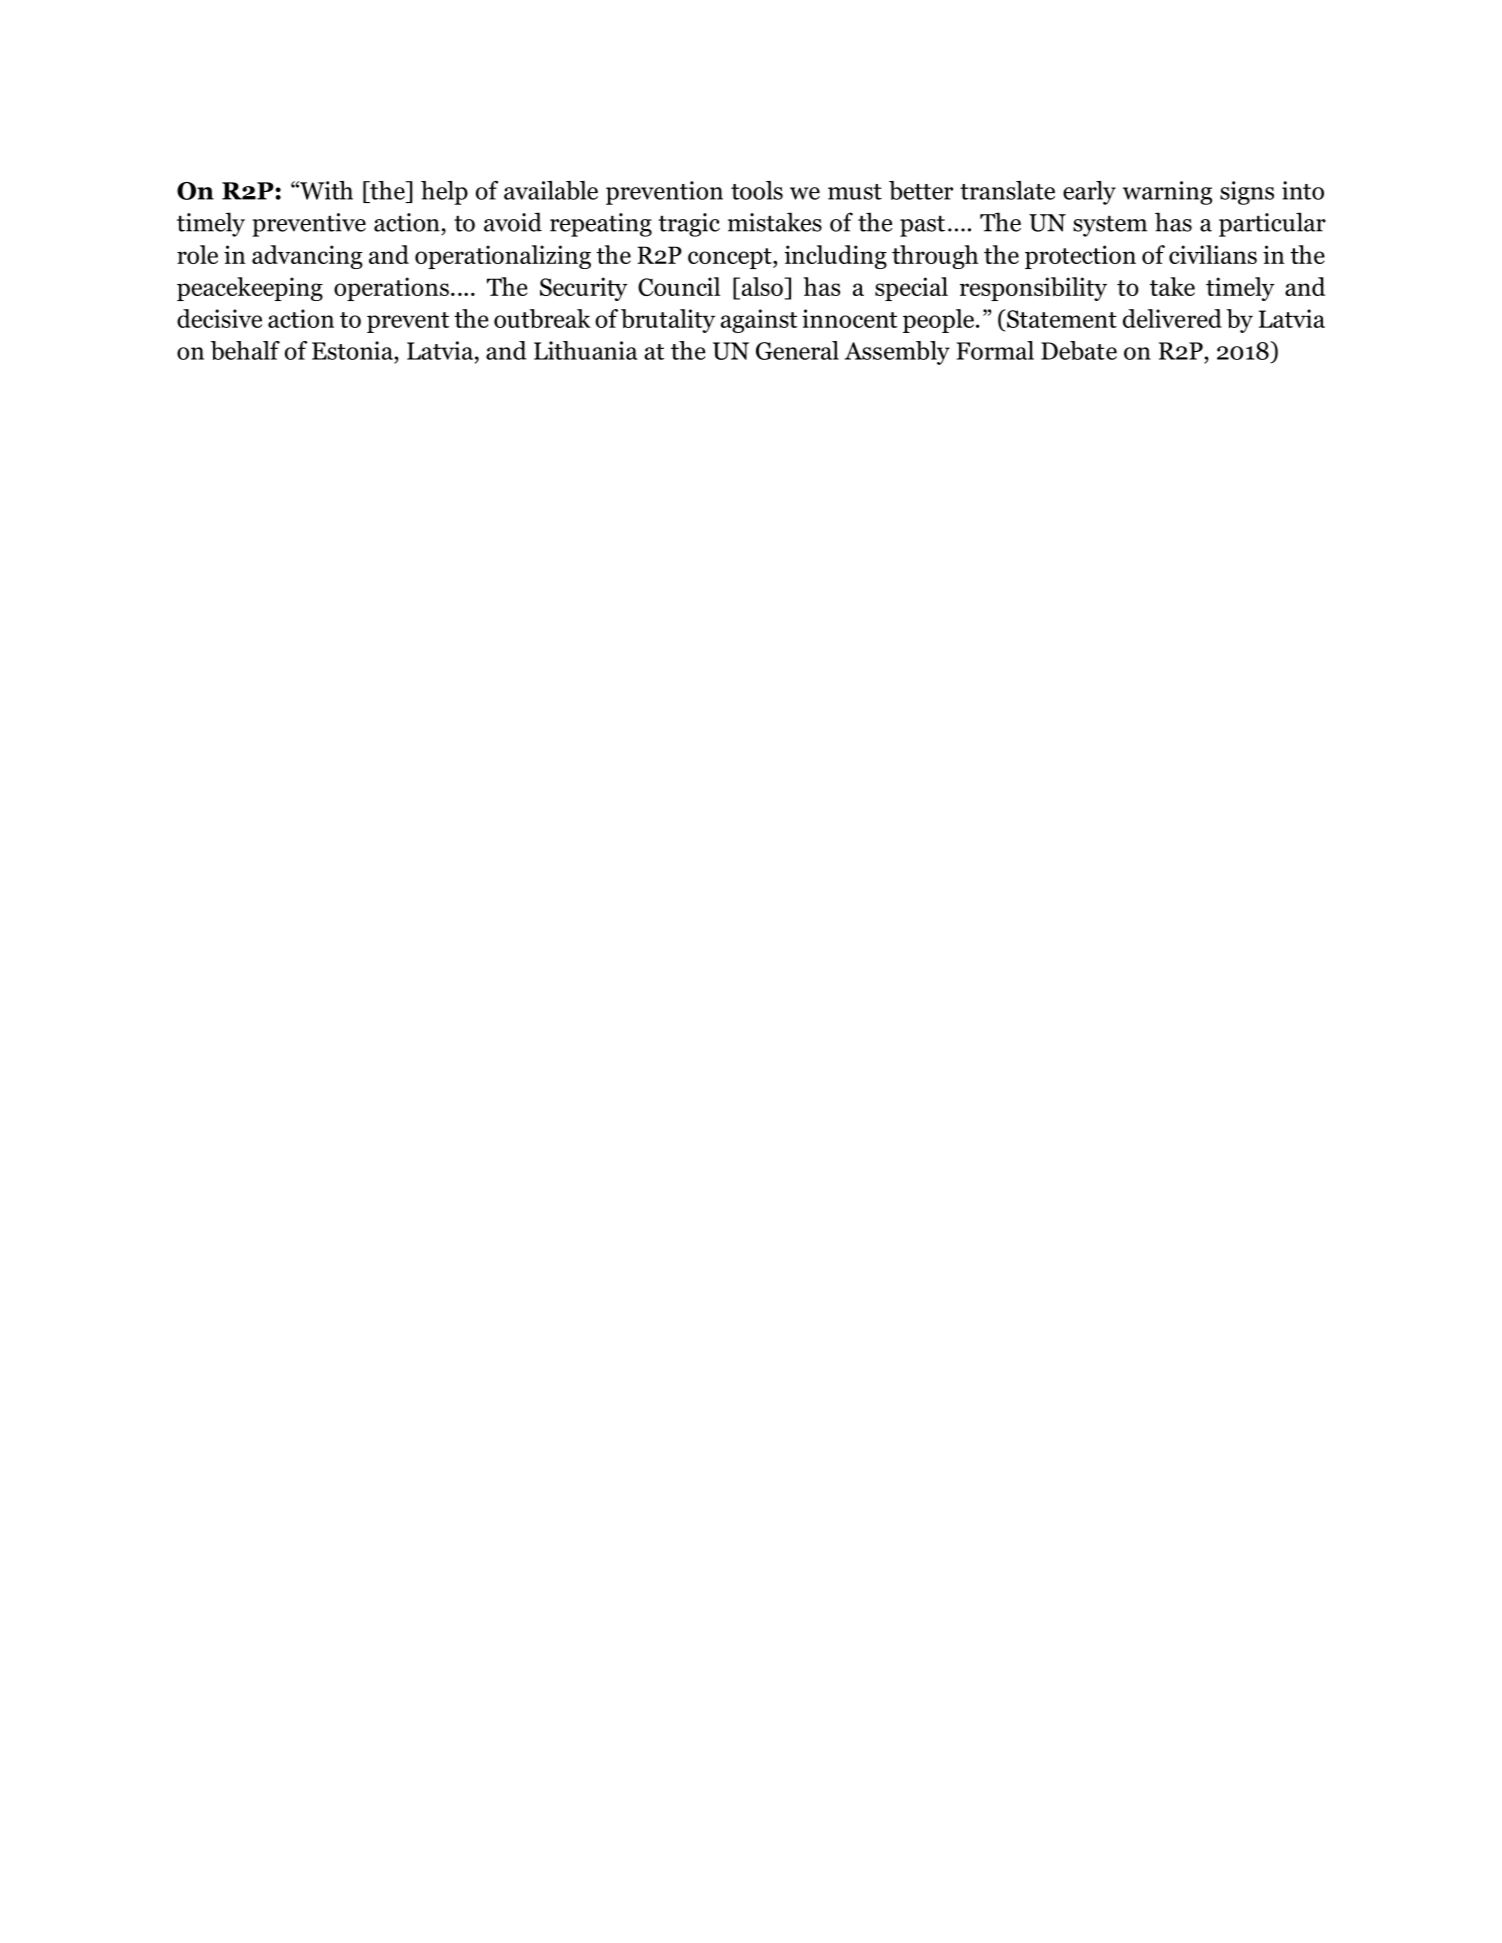  Describe the element at coordinates (1033, 289) in the document. I see `responsibility` at that location.
